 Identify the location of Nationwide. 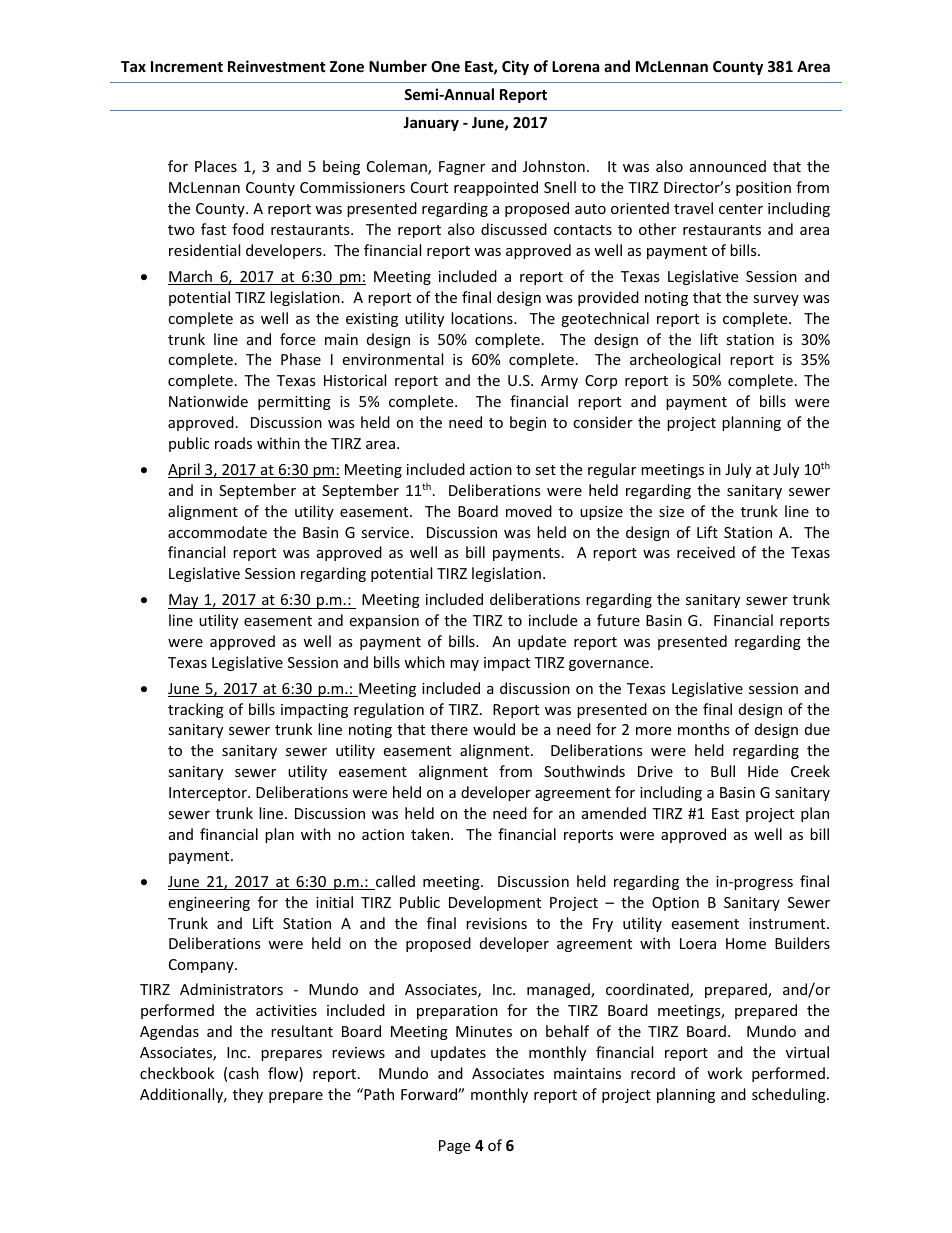
(208, 401).
